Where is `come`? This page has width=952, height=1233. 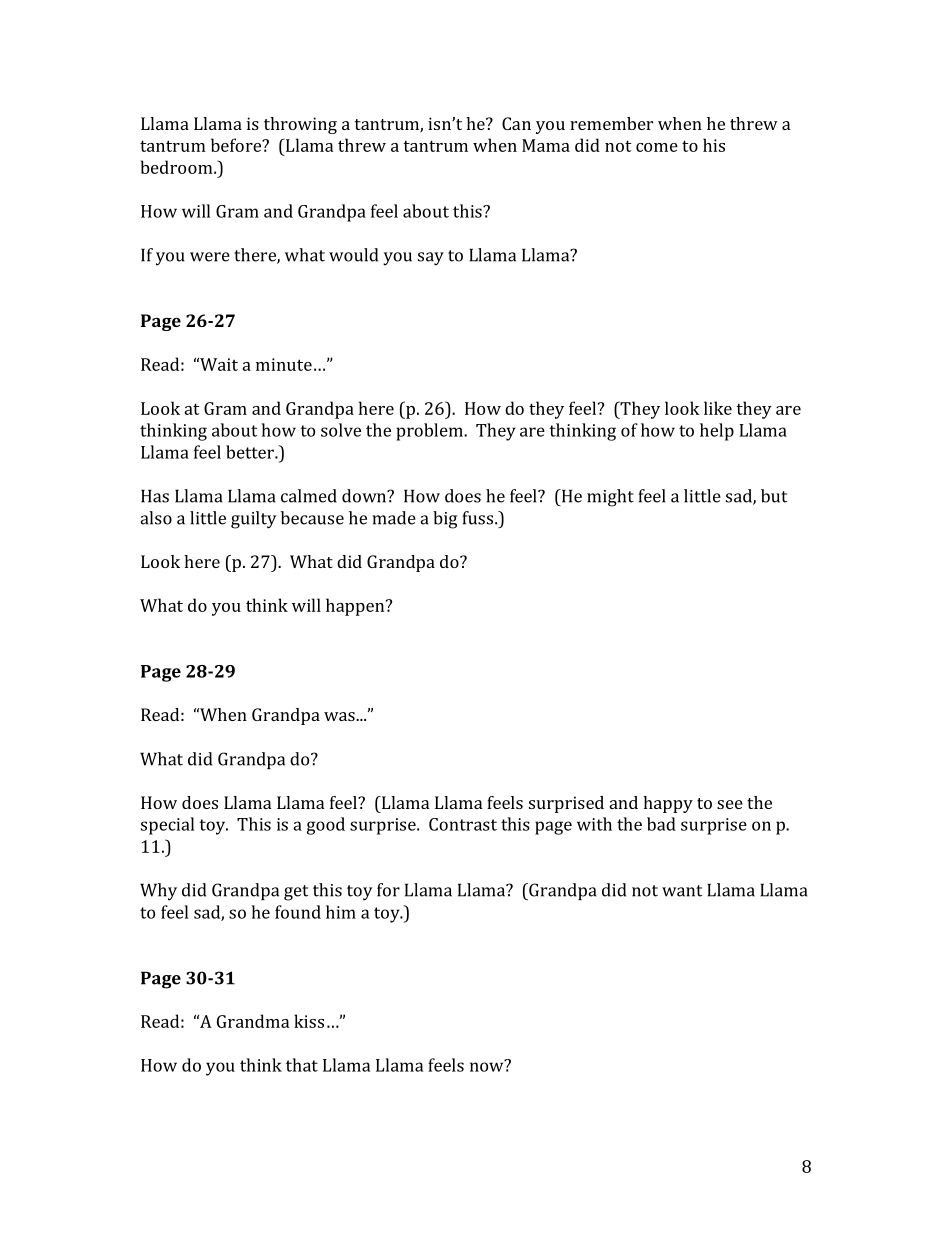 come is located at coordinates (657, 147).
